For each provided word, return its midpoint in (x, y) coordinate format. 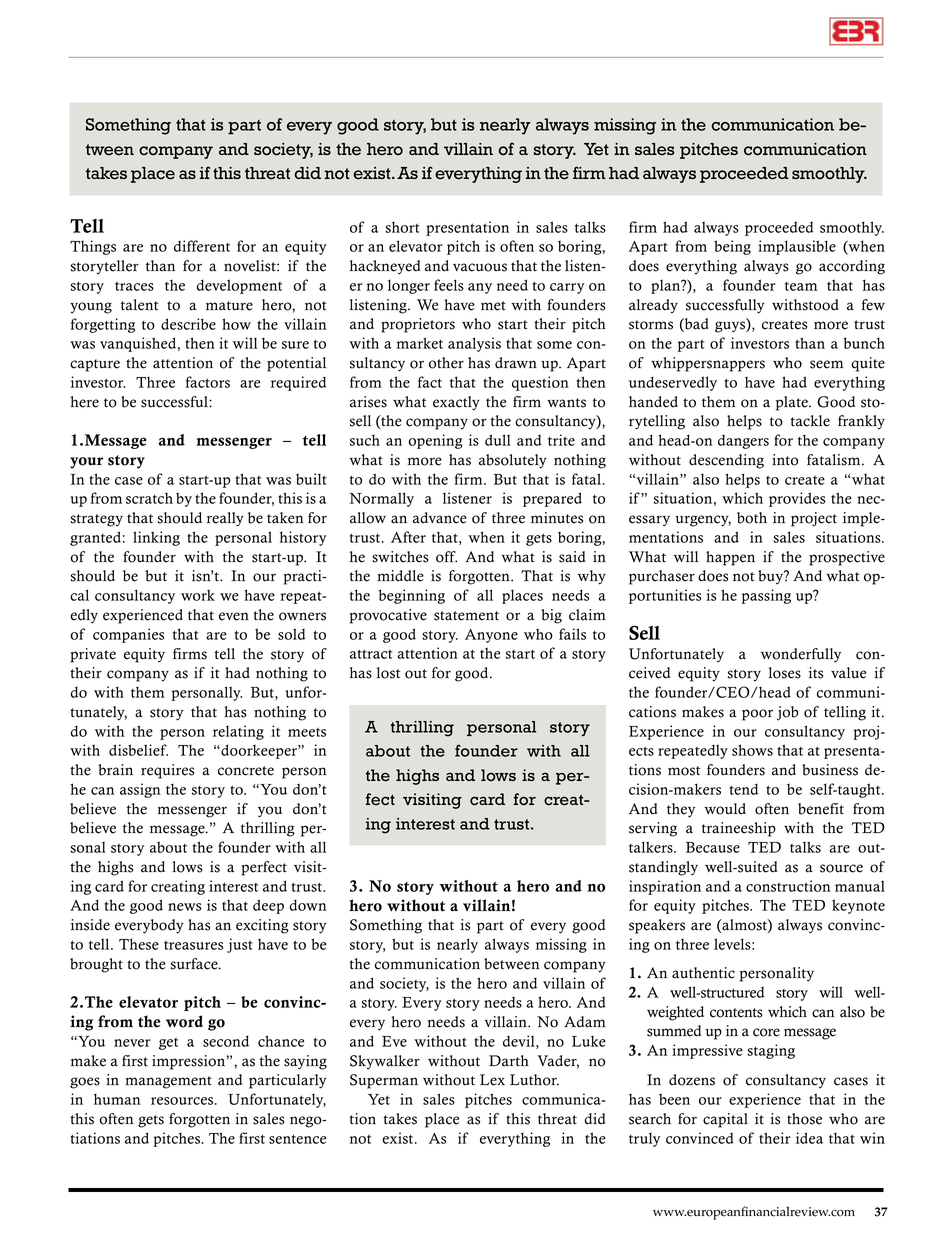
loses (785, 673)
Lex (492, 1080)
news (184, 907)
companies (128, 635)
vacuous (480, 267)
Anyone (491, 636)
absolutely (513, 461)
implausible (797, 247)
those (804, 1119)
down (308, 905)
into (785, 460)
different (202, 246)
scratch (149, 498)
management (168, 1082)
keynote (858, 906)
